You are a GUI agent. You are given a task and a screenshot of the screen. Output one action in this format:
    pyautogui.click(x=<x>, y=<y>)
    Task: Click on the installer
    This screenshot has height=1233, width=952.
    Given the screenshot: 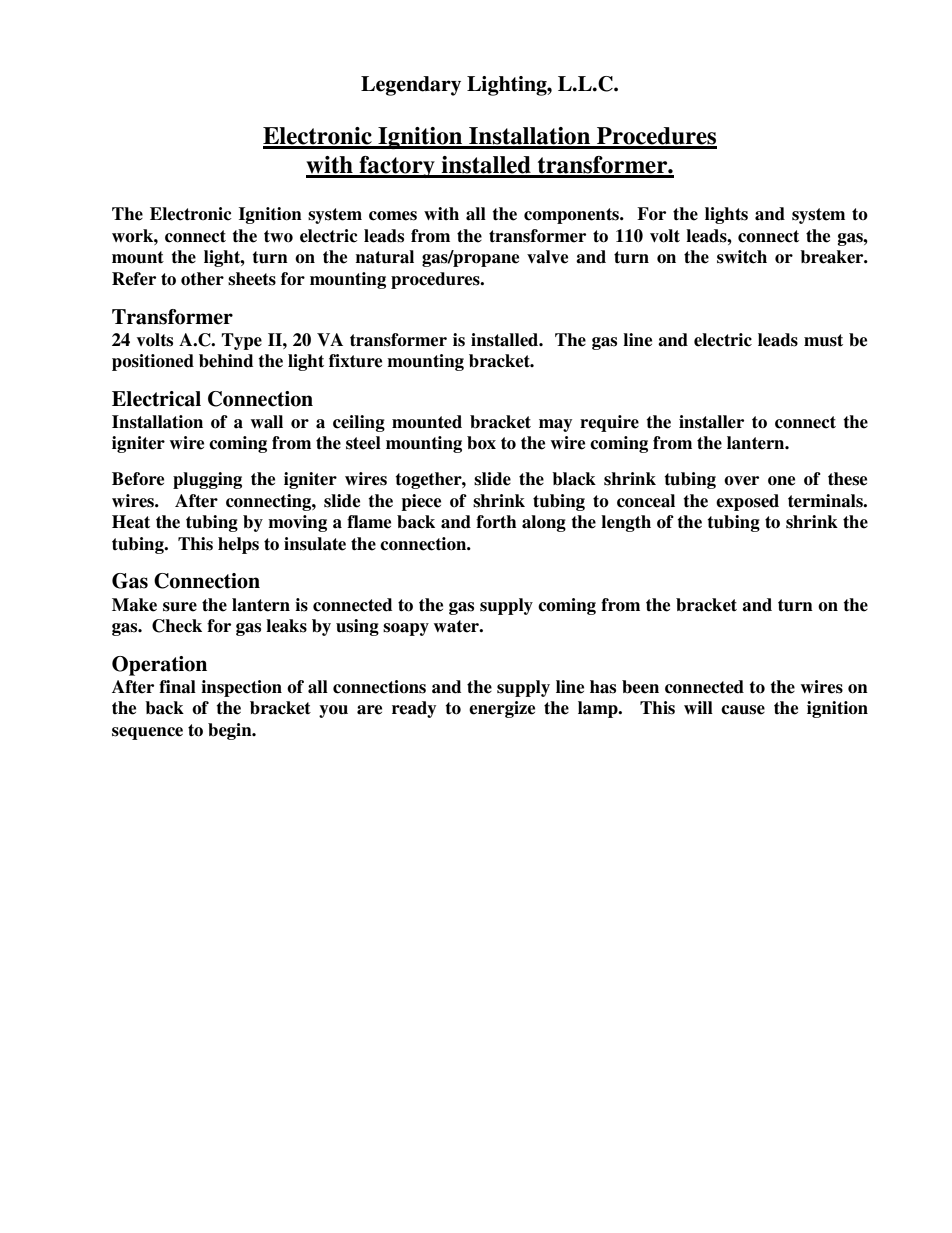 What is the action you would take?
    pyautogui.click(x=711, y=422)
